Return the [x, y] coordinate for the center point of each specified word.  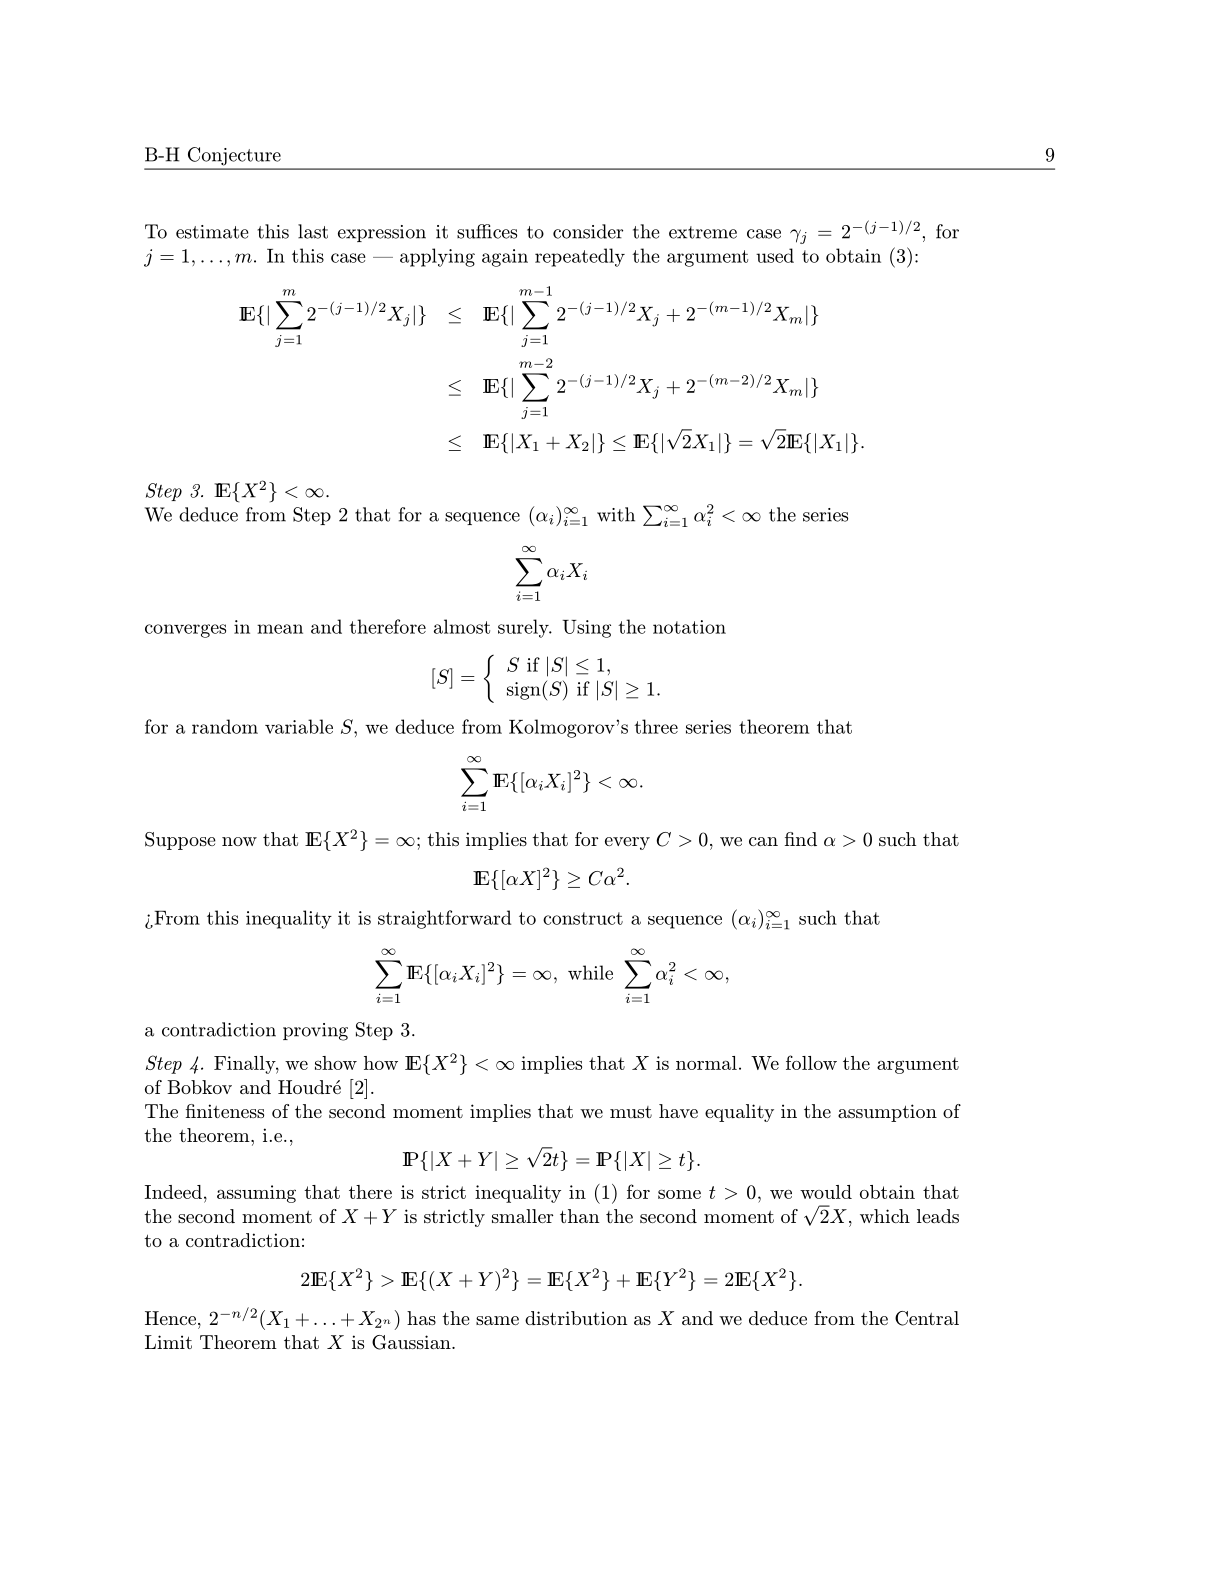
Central [927, 1318]
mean [280, 629]
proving [315, 1032]
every [627, 843]
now [239, 841]
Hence [170, 1318]
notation [689, 627]
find [801, 839]
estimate [212, 232]
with [616, 514]
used [775, 255]
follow [811, 1062]
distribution [576, 1318]
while [590, 972]
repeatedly [580, 257]
